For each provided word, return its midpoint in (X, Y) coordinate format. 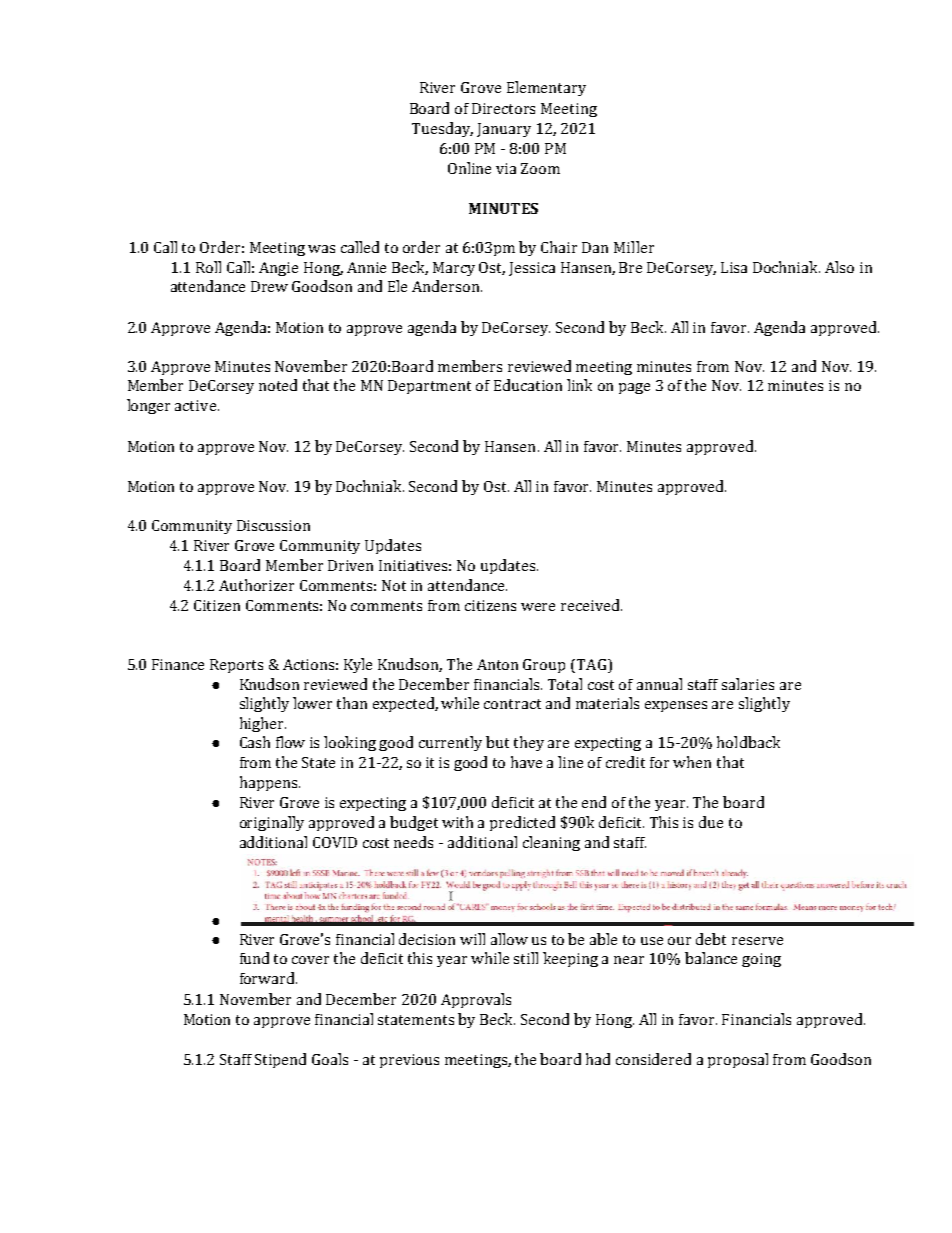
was (321, 249)
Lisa (734, 267)
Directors (503, 108)
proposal (738, 1060)
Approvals (476, 1000)
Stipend (280, 1060)
